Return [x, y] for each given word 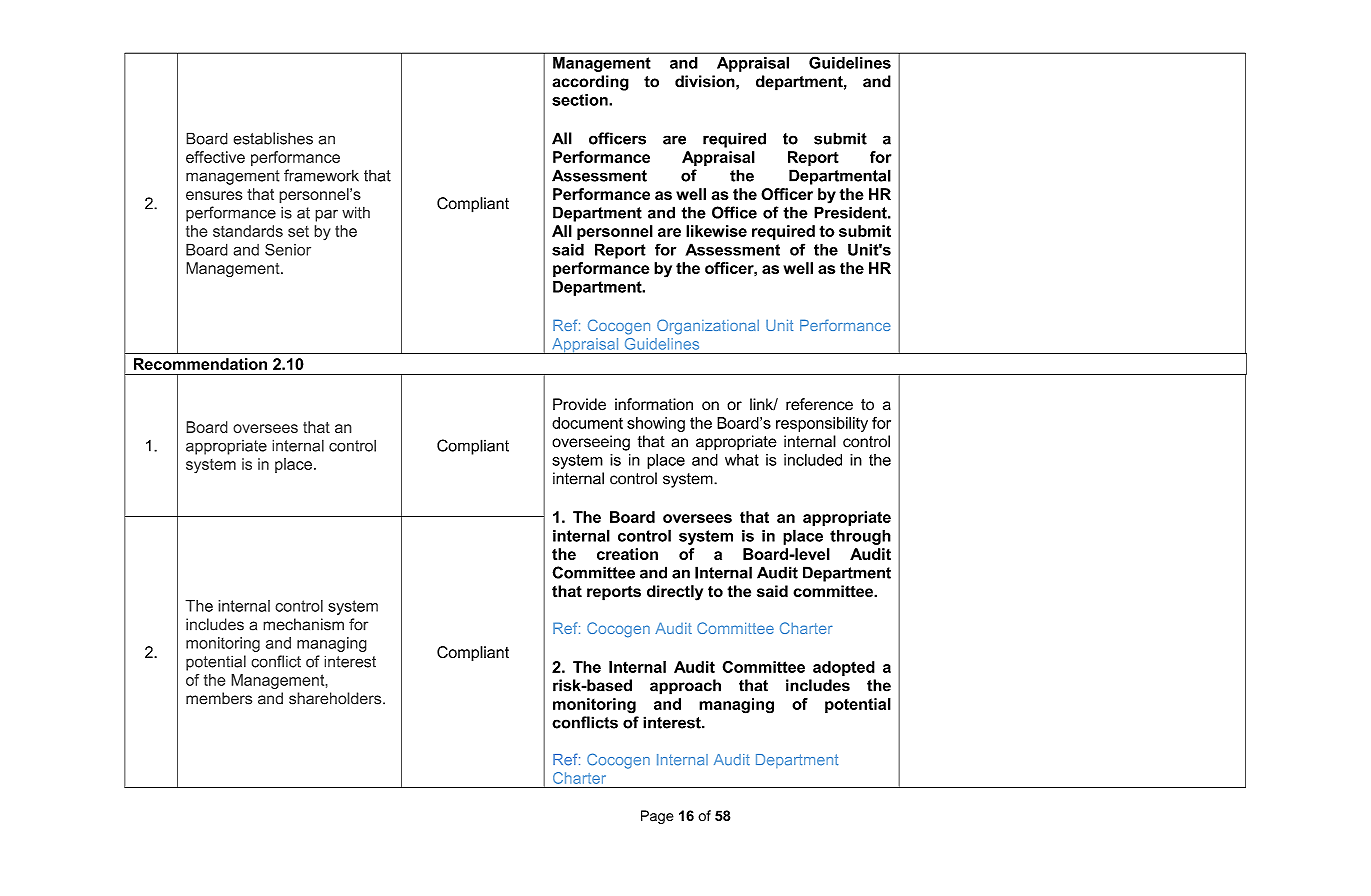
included [813, 460]
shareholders [336, 698]
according [590, 83]
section [581, 100]
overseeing [591, 443]
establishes [273, 138]
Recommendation [200, 364]
